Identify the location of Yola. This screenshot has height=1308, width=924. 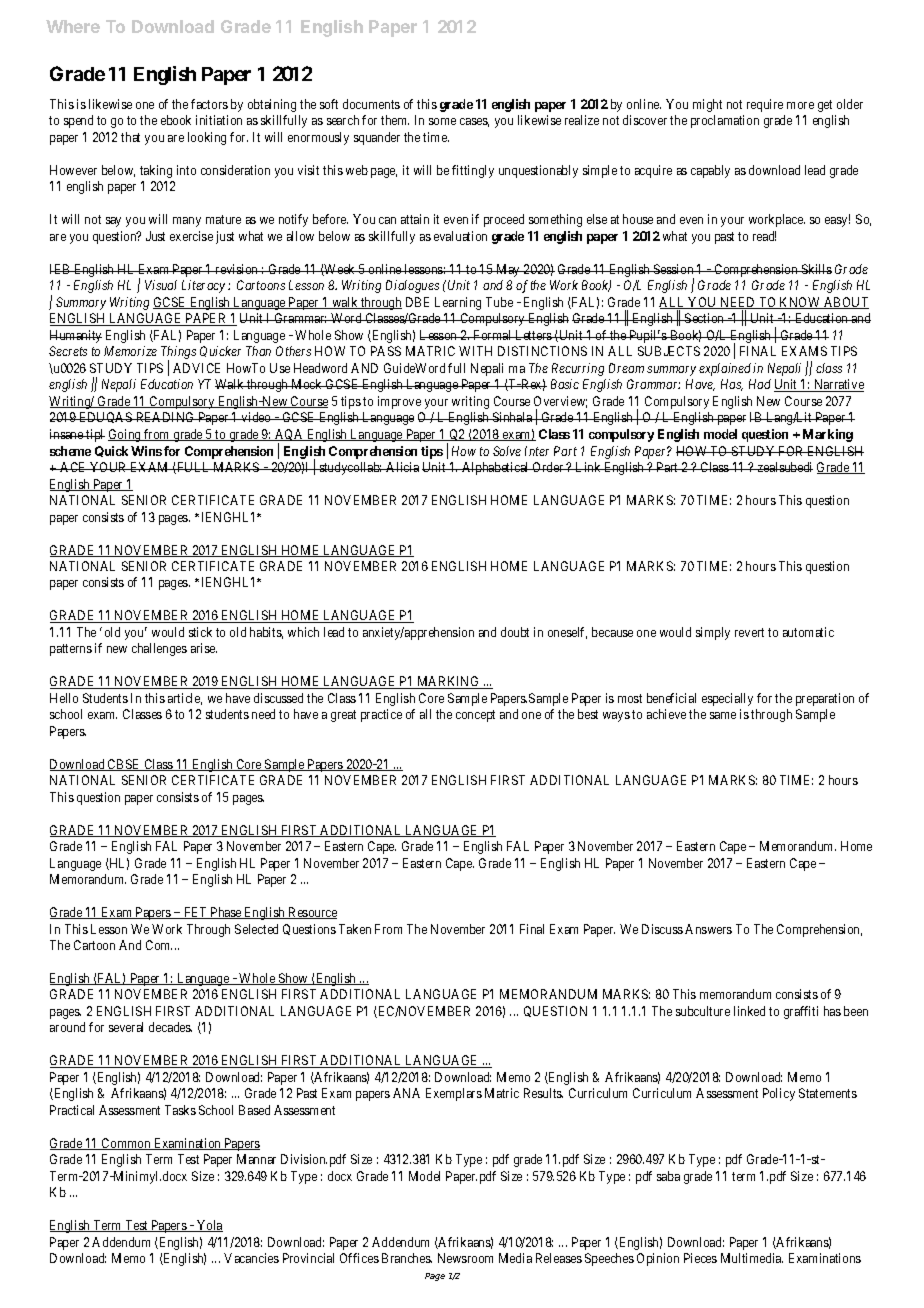
(209, 1226).
